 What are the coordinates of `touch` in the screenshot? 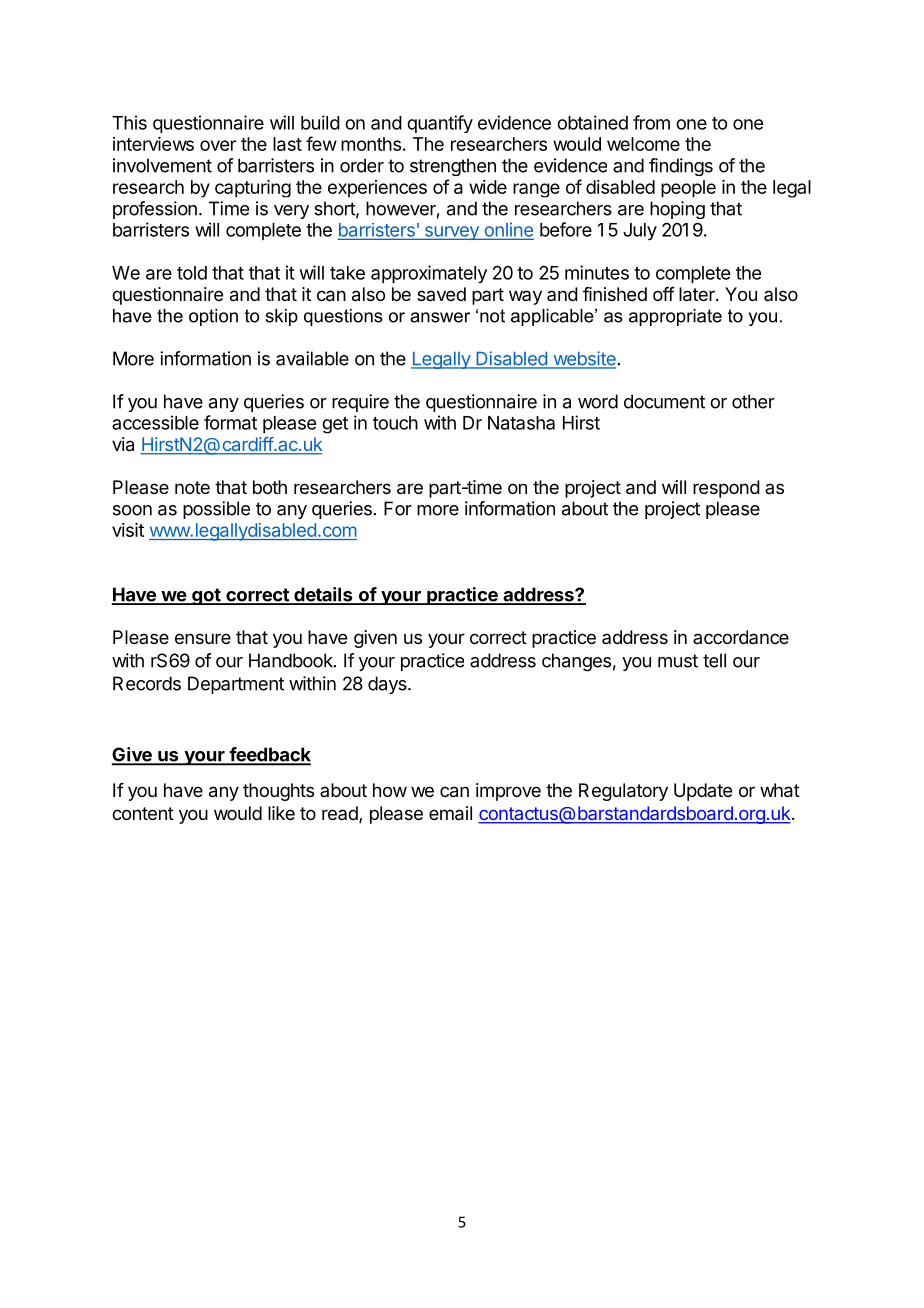 It's located at (395, 423).
